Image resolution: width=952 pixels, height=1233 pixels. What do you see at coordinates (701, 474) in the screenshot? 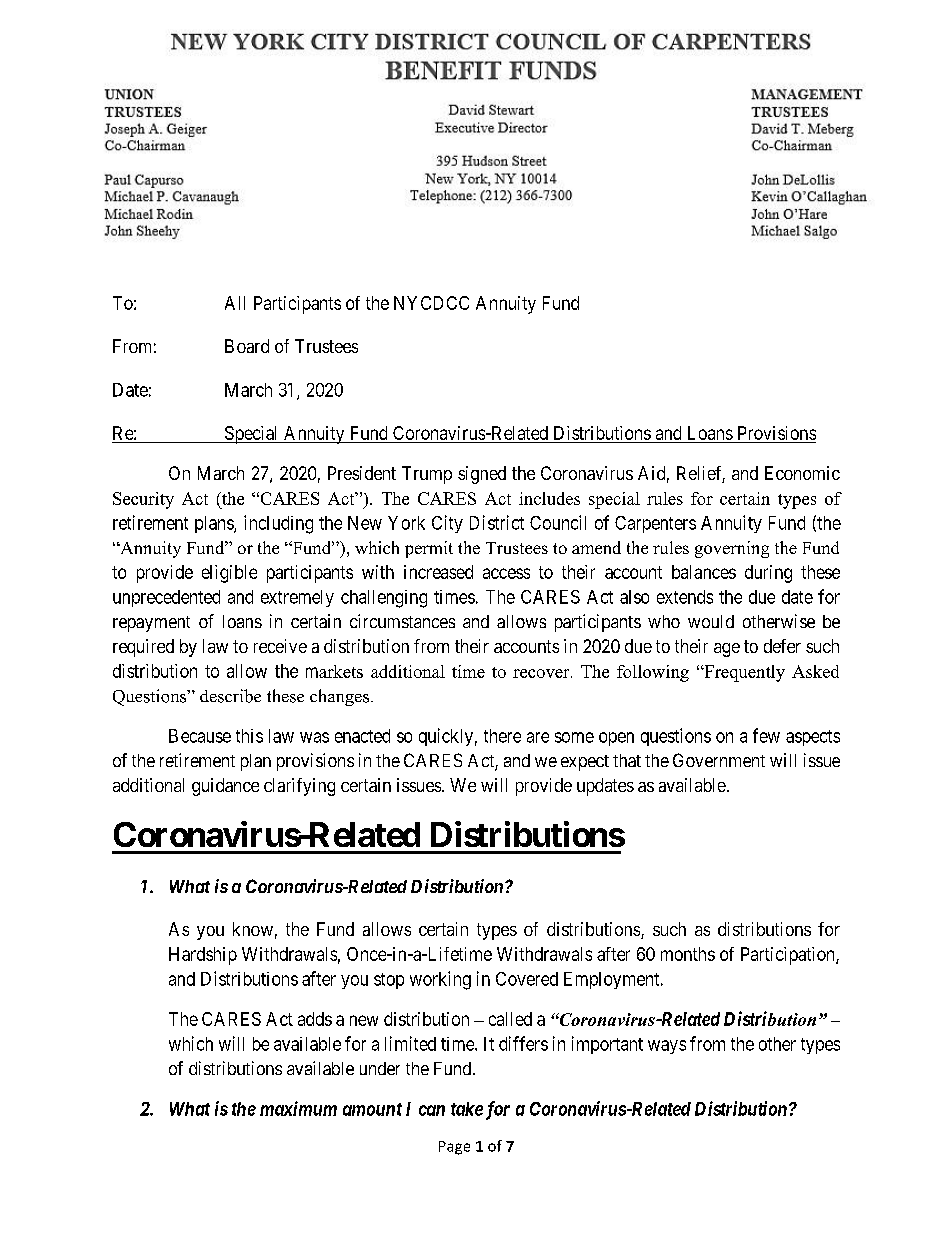
I see `Relief` at bounding box center [701, 474].
